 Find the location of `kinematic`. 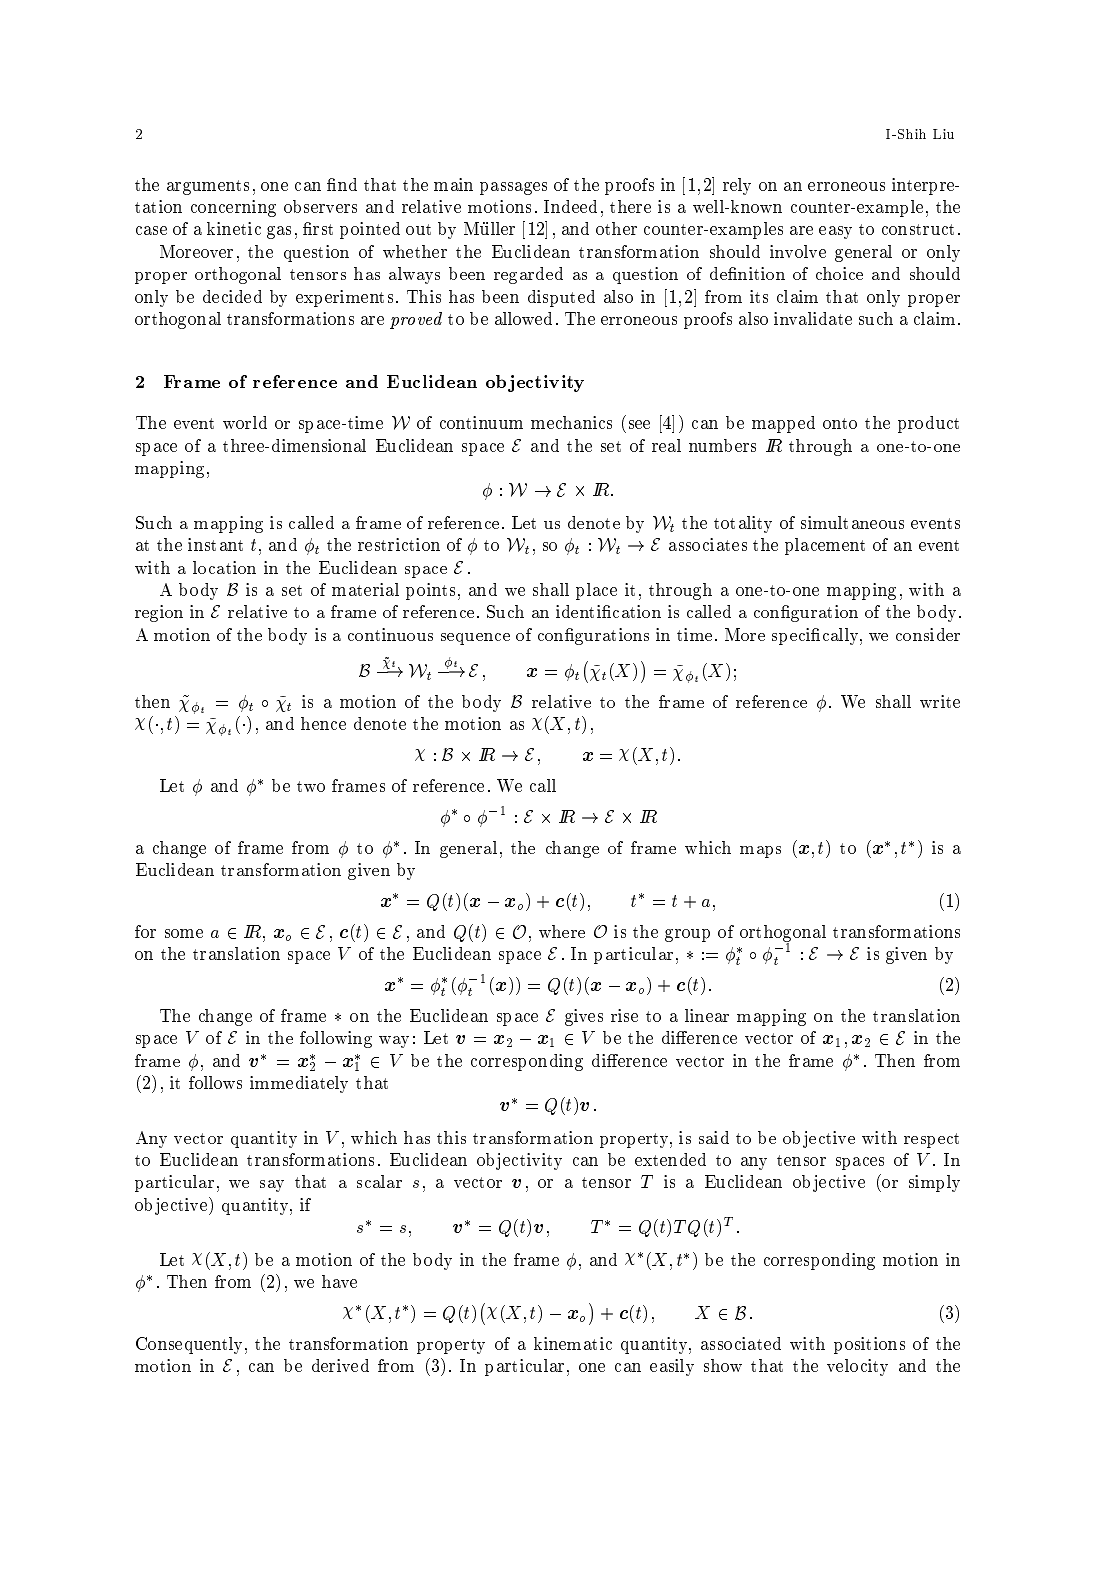

kinematic is located at coordinates (573, 1343).
